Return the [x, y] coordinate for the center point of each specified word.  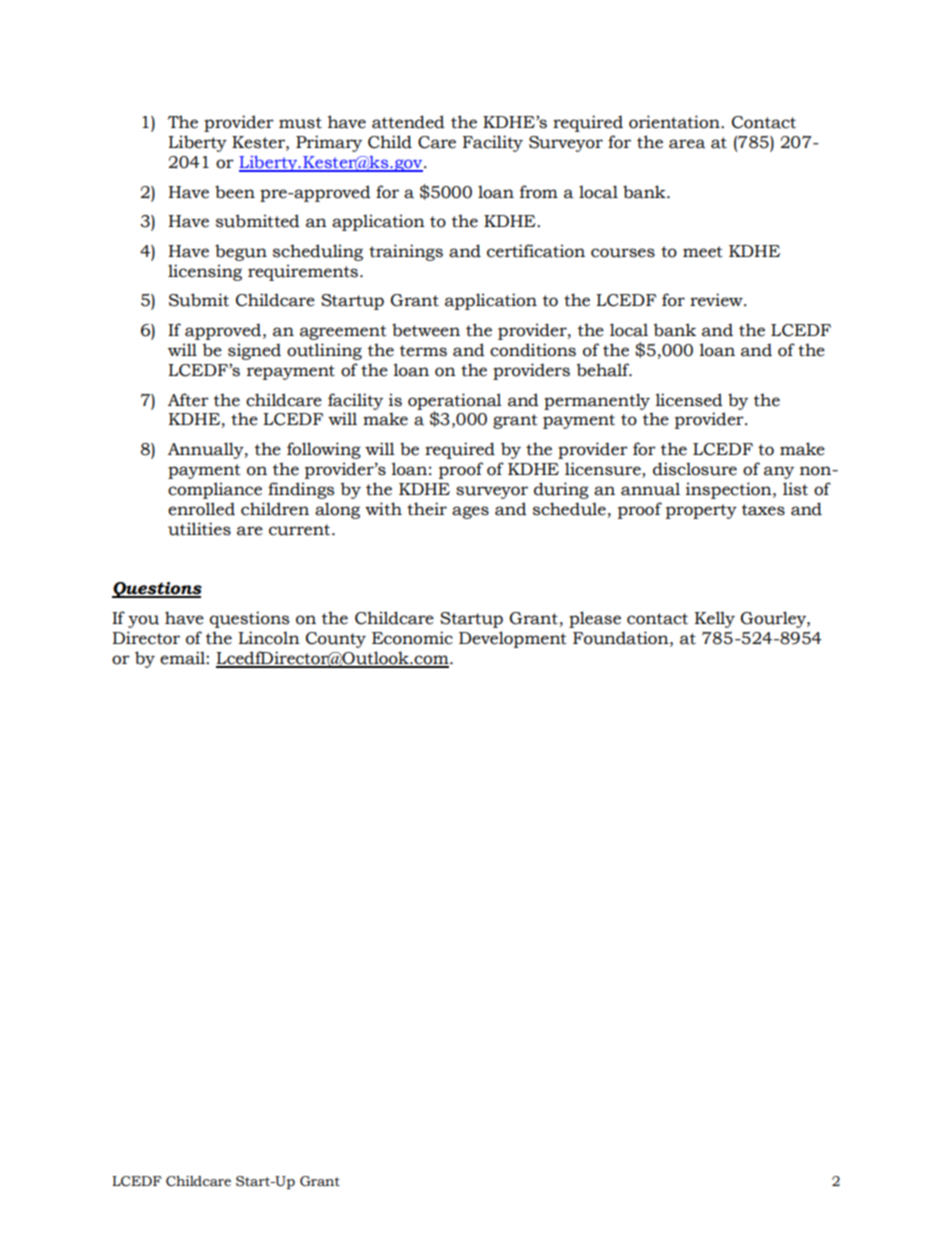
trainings [406, 252]
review [717, 300]
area [687, 144]
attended [408, 122]
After [188, 400]
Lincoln [269, 638]
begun [241, 252]
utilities [199, 529]
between [426, 330]
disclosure [695, 469]
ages [470, 512]
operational [455, 402]
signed [254, 351]
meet [703, 252]
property [701, 511]
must [300, 123]
